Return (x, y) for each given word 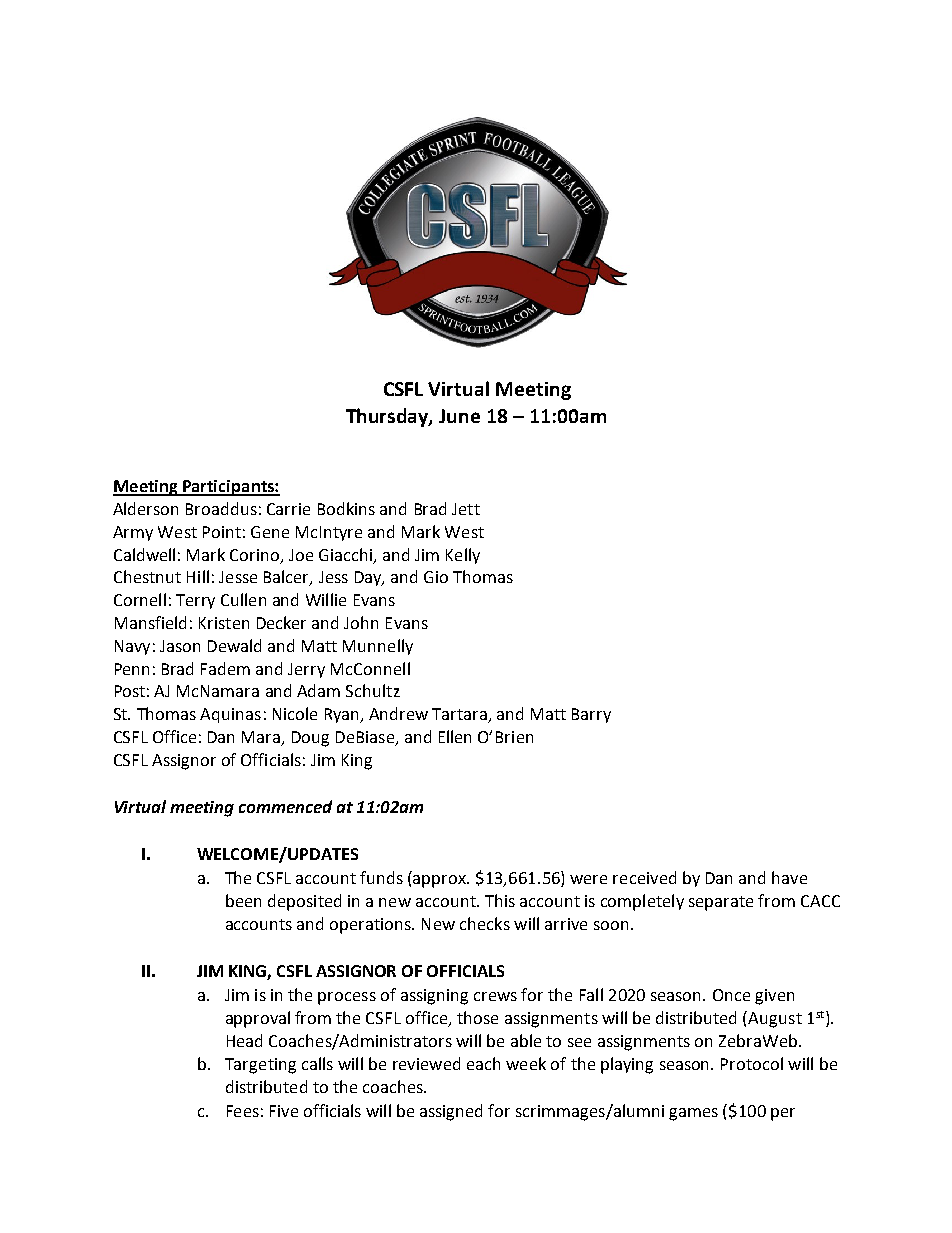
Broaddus (221, 508)
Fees (243, 1111)
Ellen (455, 736)
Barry (591, 715)
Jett (466, 509)
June (459, 416)
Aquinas (230, 715)
